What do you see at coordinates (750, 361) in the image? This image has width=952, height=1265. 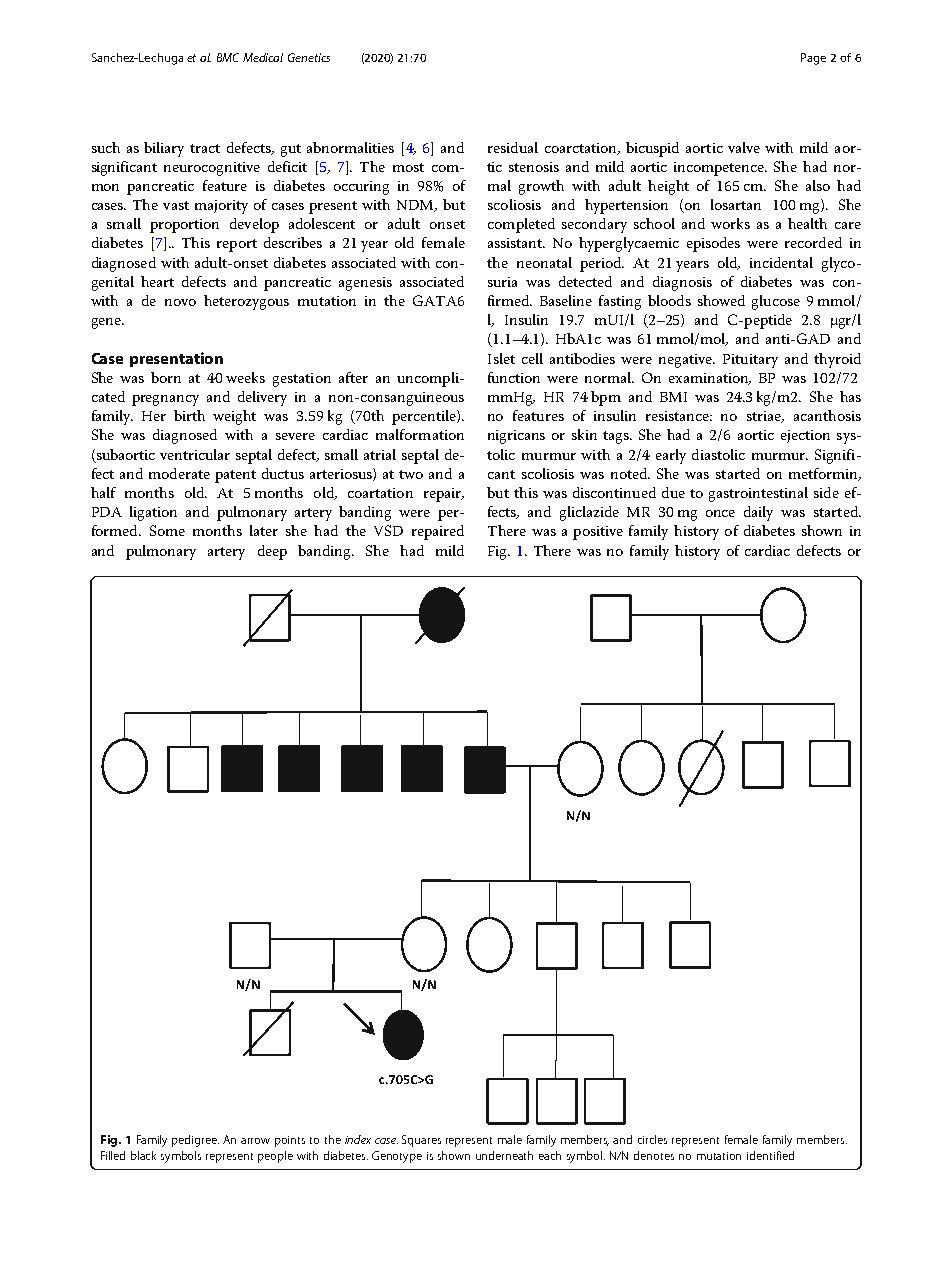 I see `Pituitary` at bounding box center [750, 361].
